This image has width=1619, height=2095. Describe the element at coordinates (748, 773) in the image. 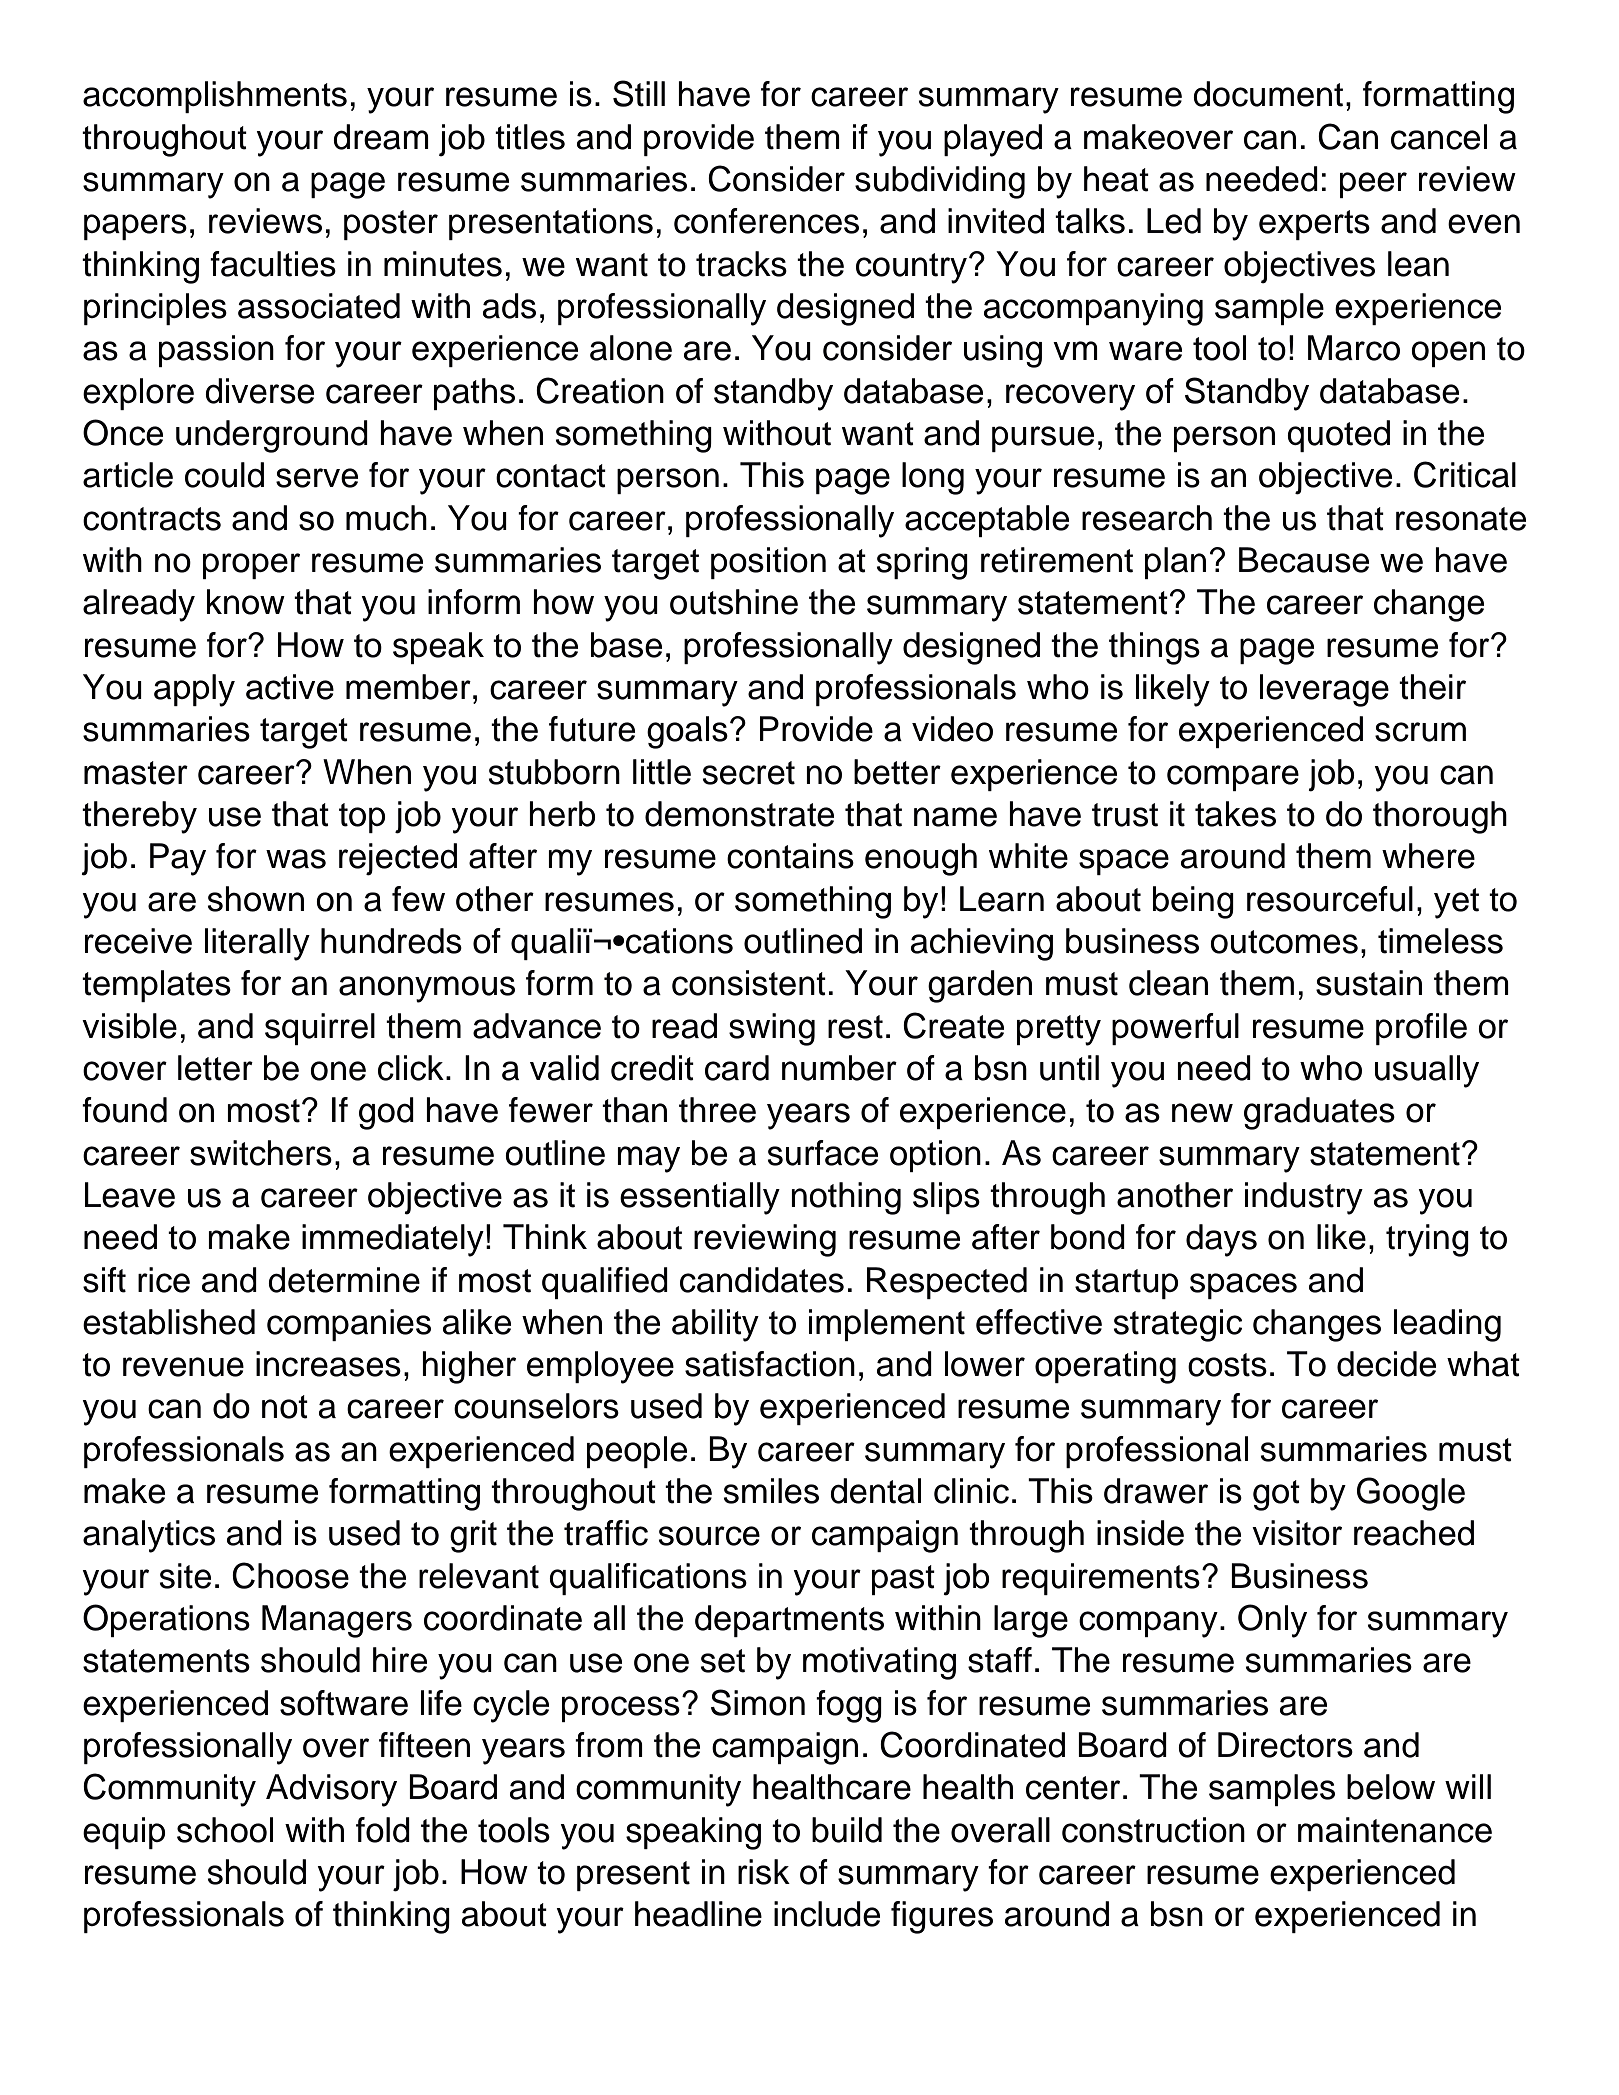

I see `secret` at that location.
